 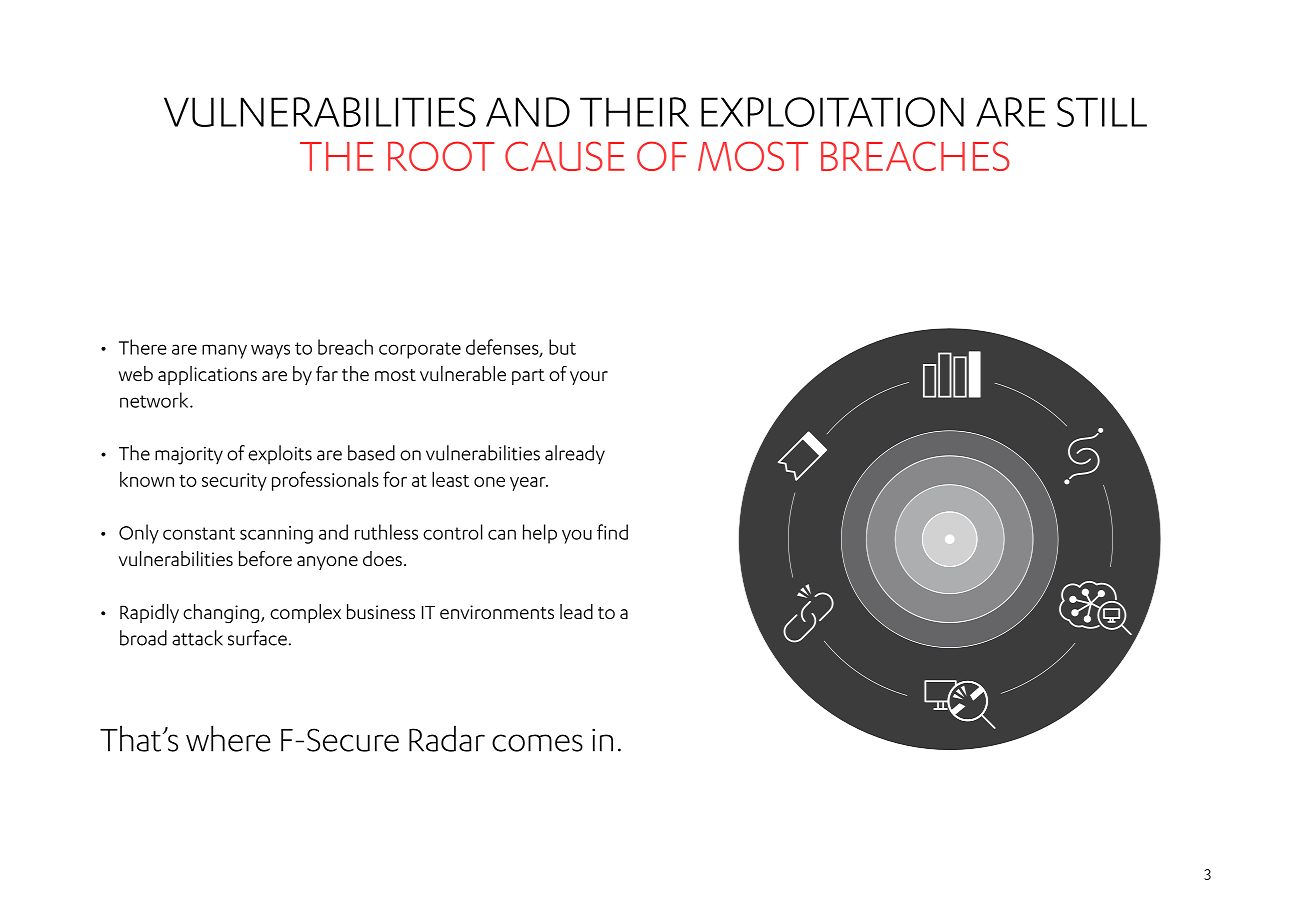 What do you see at coordinates (528, 377) in the screenshot?
I see `part` at bounding box center [528, 377].
